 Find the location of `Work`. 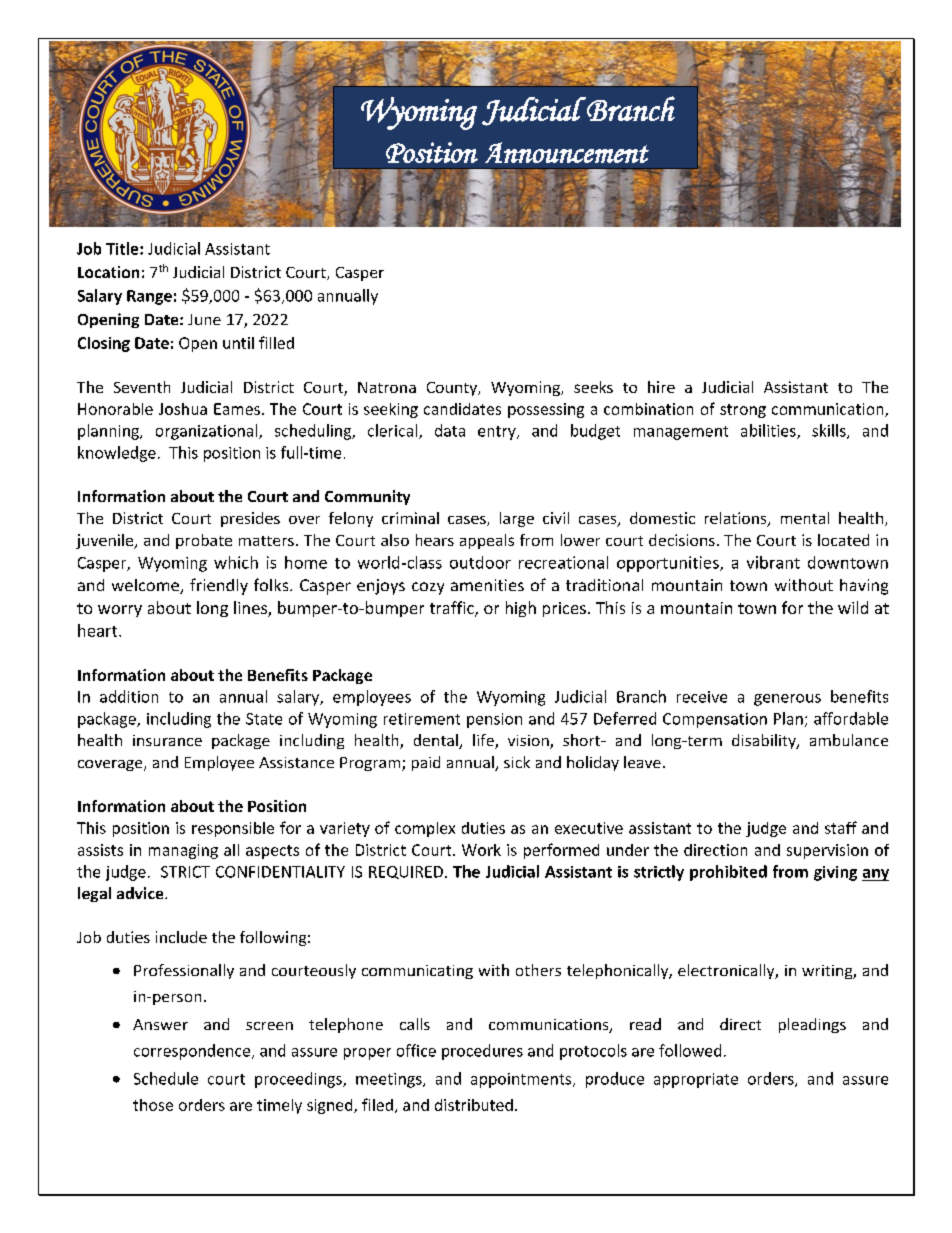

Work is located at coordinates (481, 850).
